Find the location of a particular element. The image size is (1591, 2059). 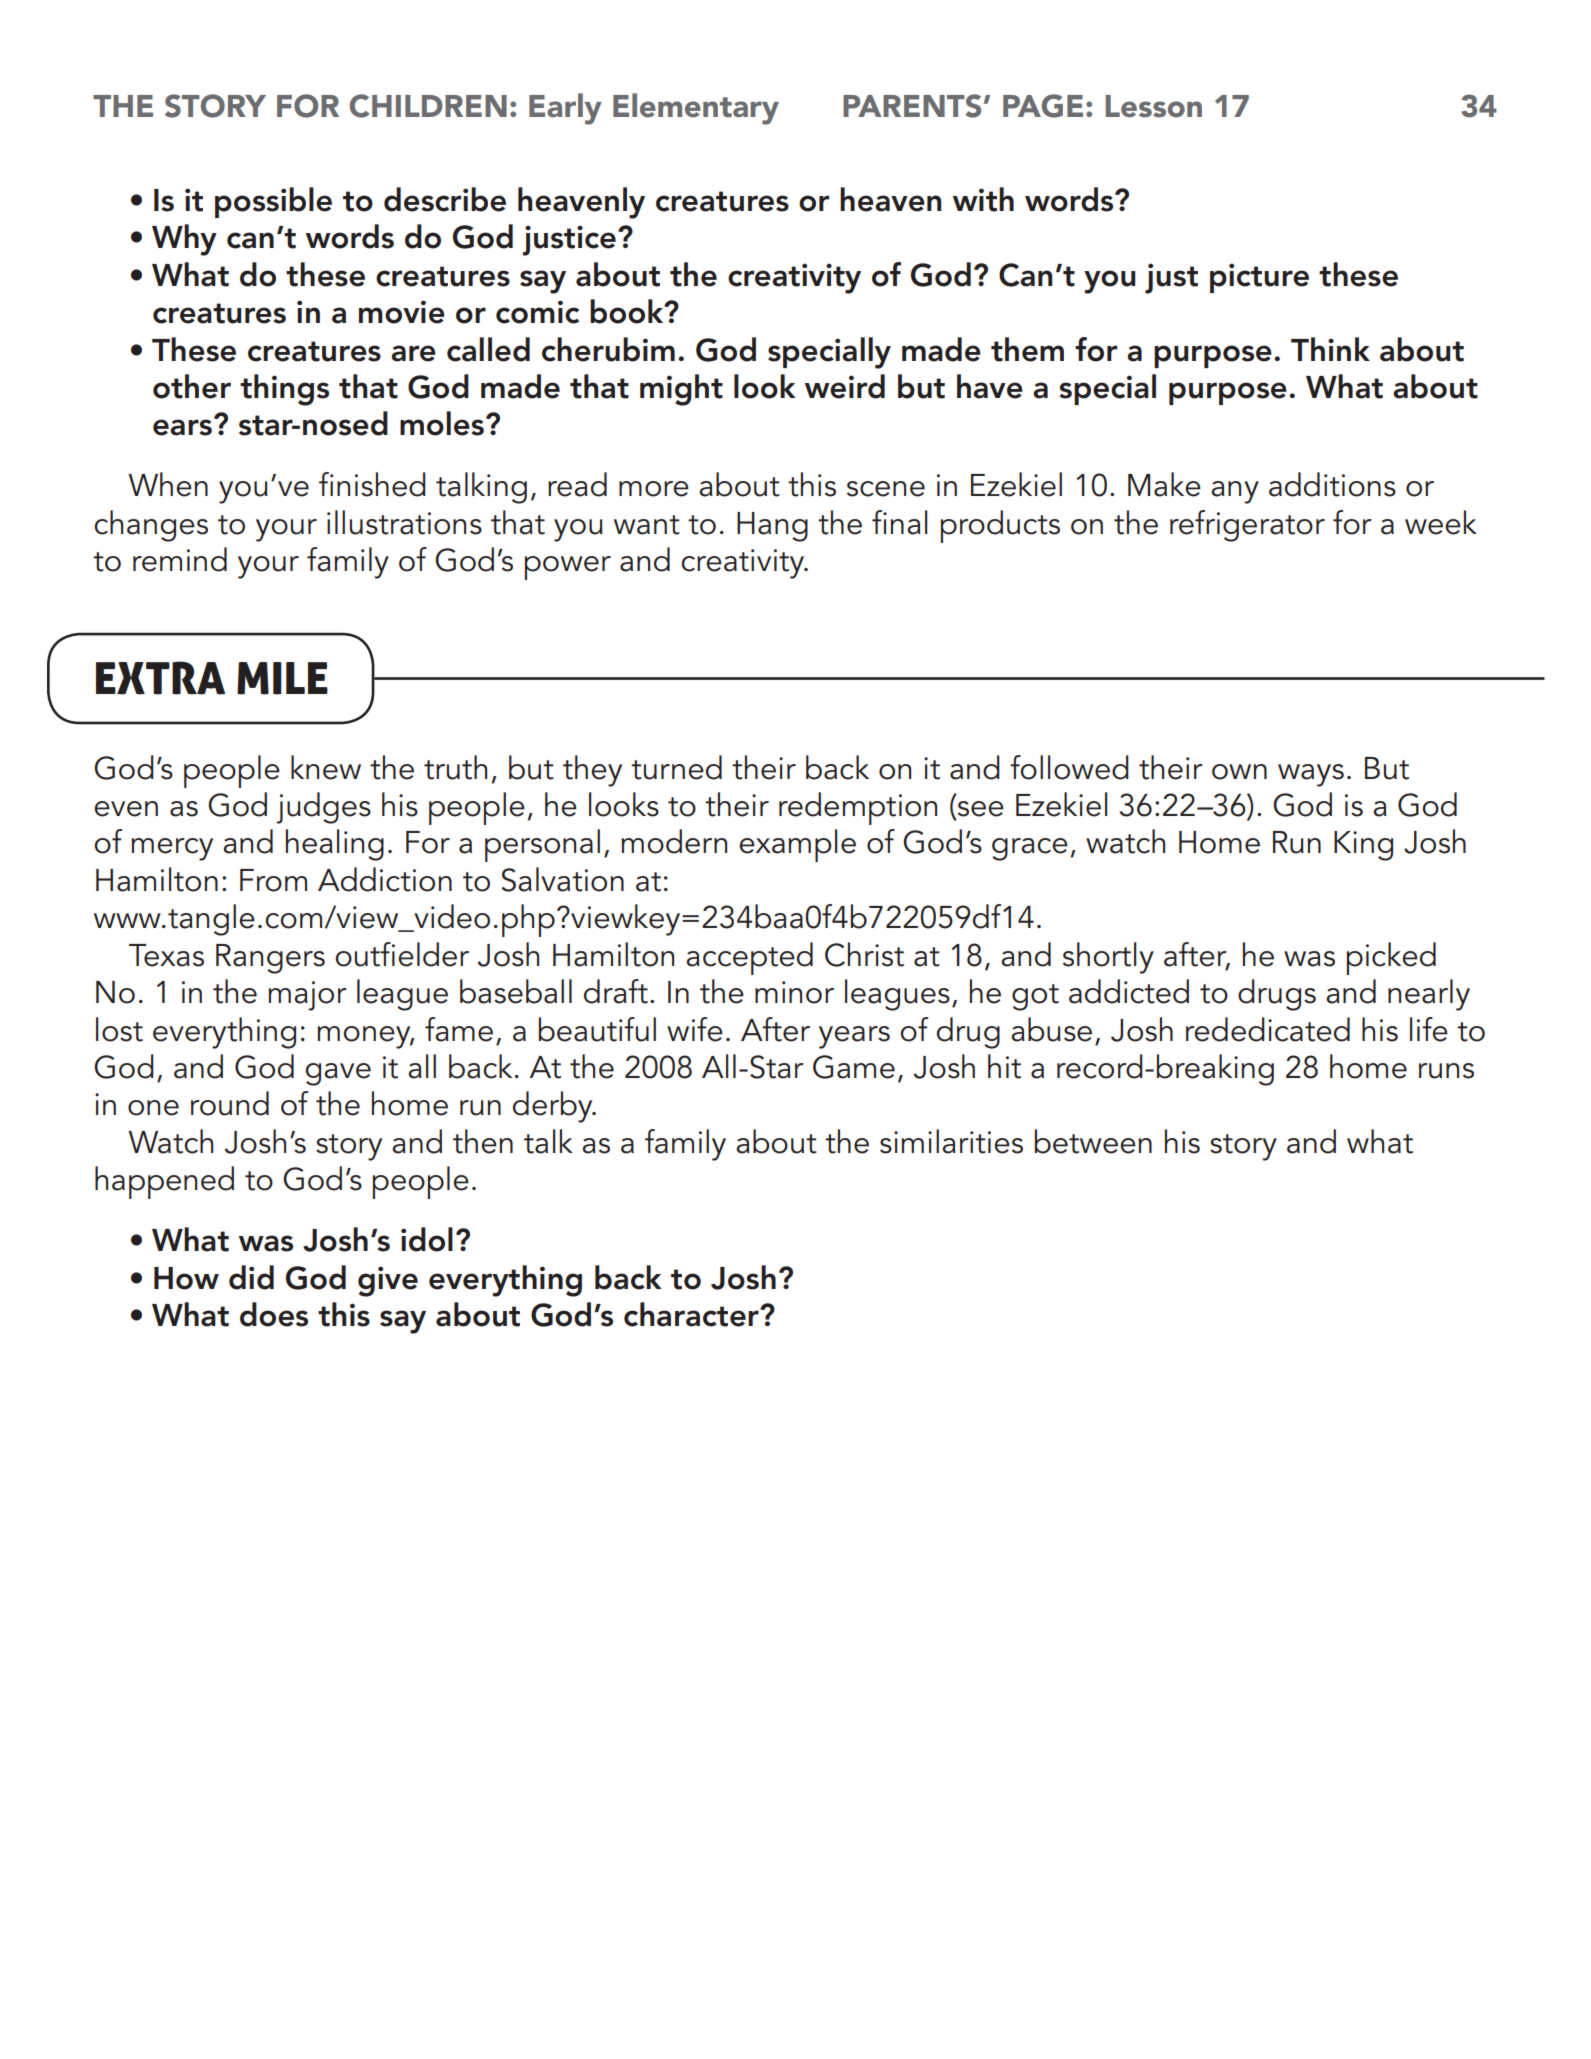

Lesson is located at coordinates (1154, 106).
